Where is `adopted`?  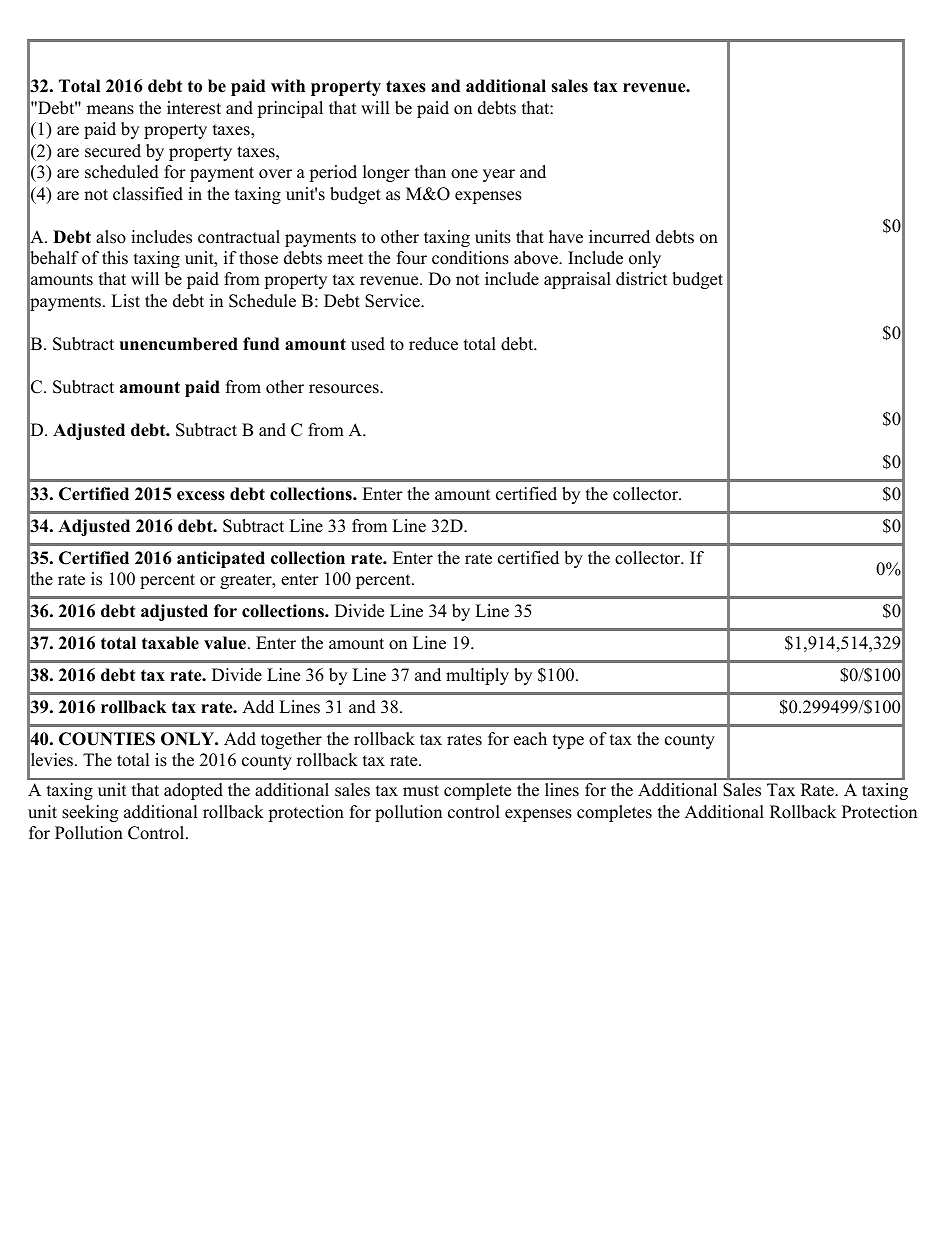
adopted is located at coordinates (193, 791).
